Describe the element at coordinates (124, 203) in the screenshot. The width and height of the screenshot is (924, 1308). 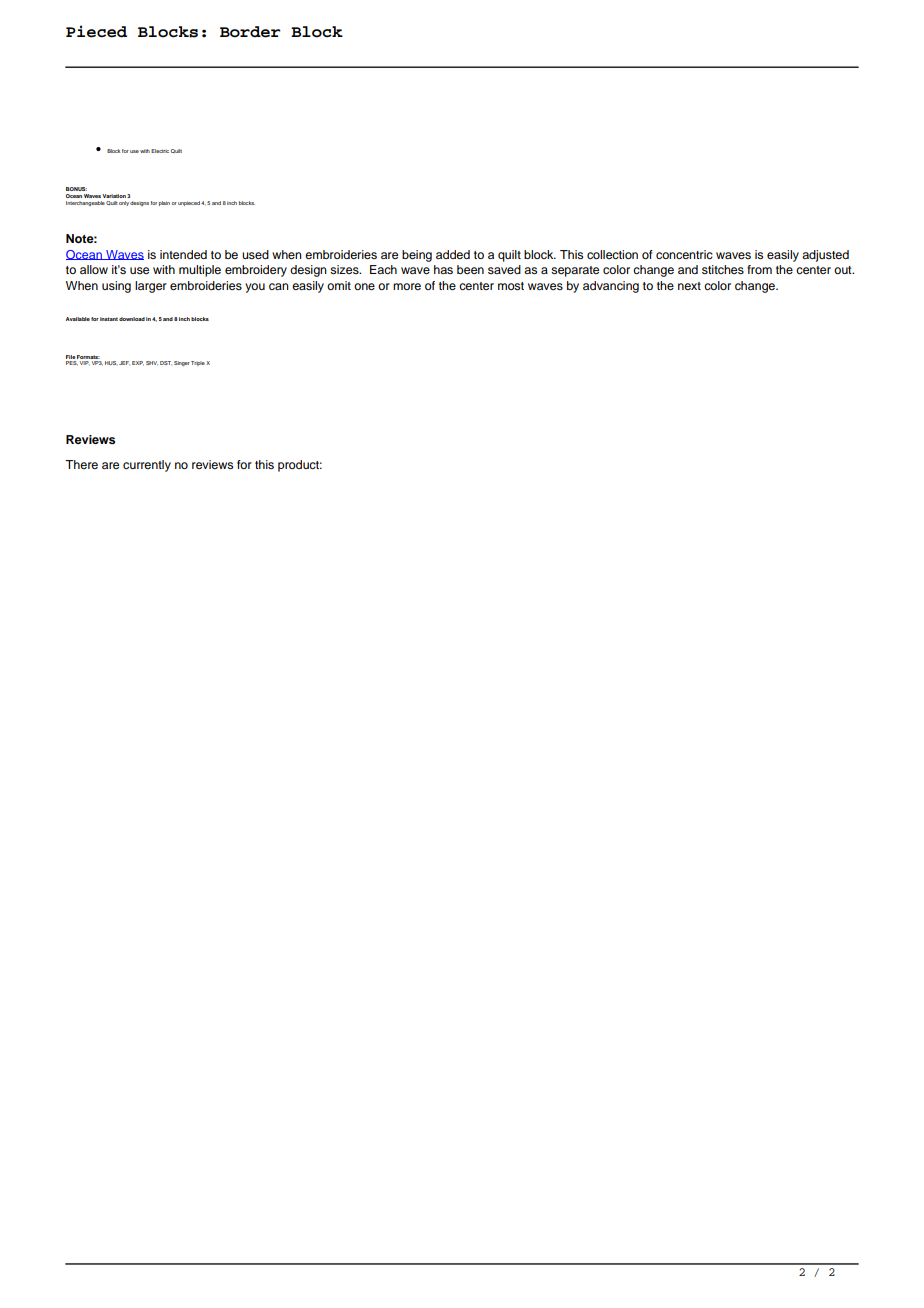
I see `only` at that location.
